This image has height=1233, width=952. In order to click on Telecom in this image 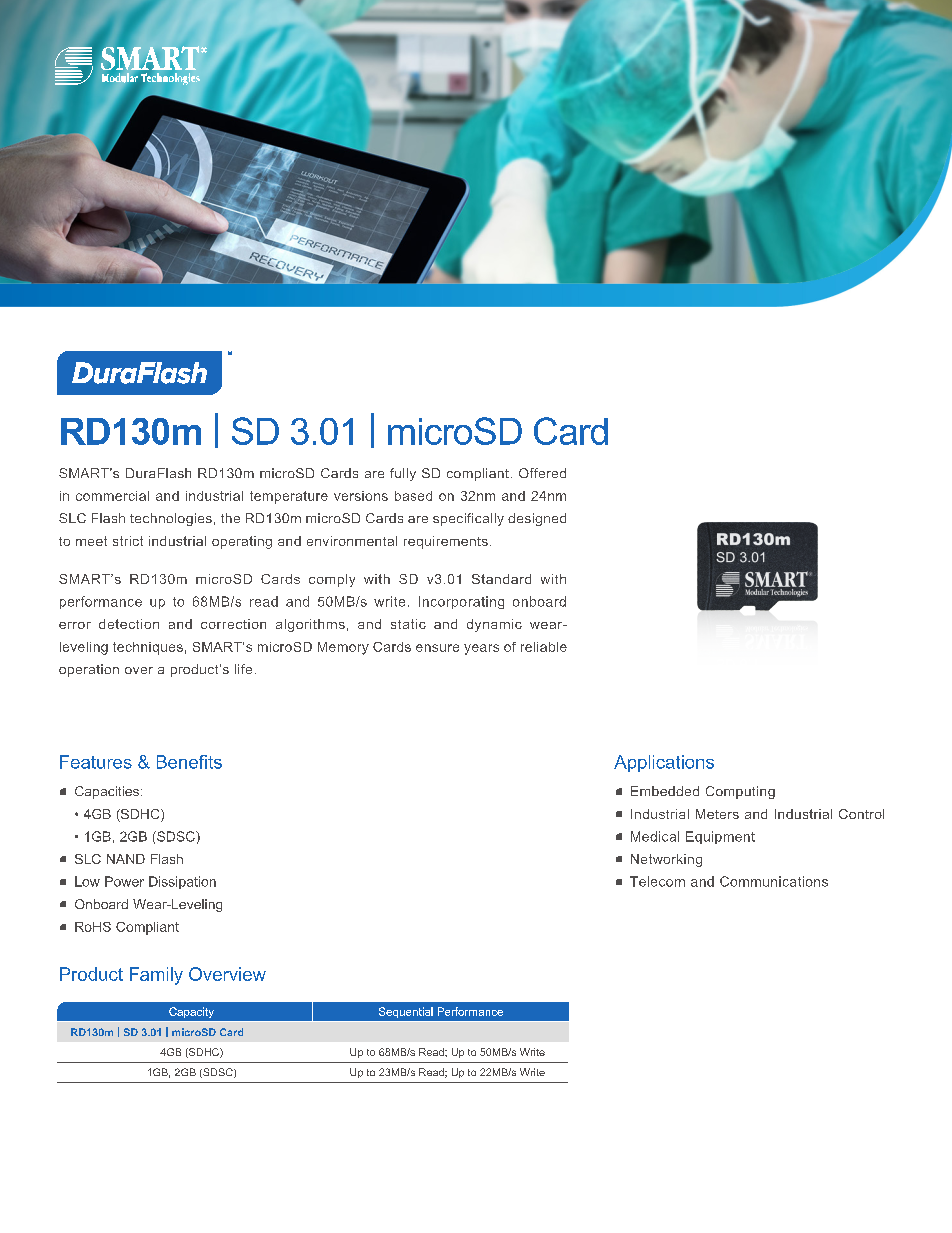, I will do `click(657, 881)`.
